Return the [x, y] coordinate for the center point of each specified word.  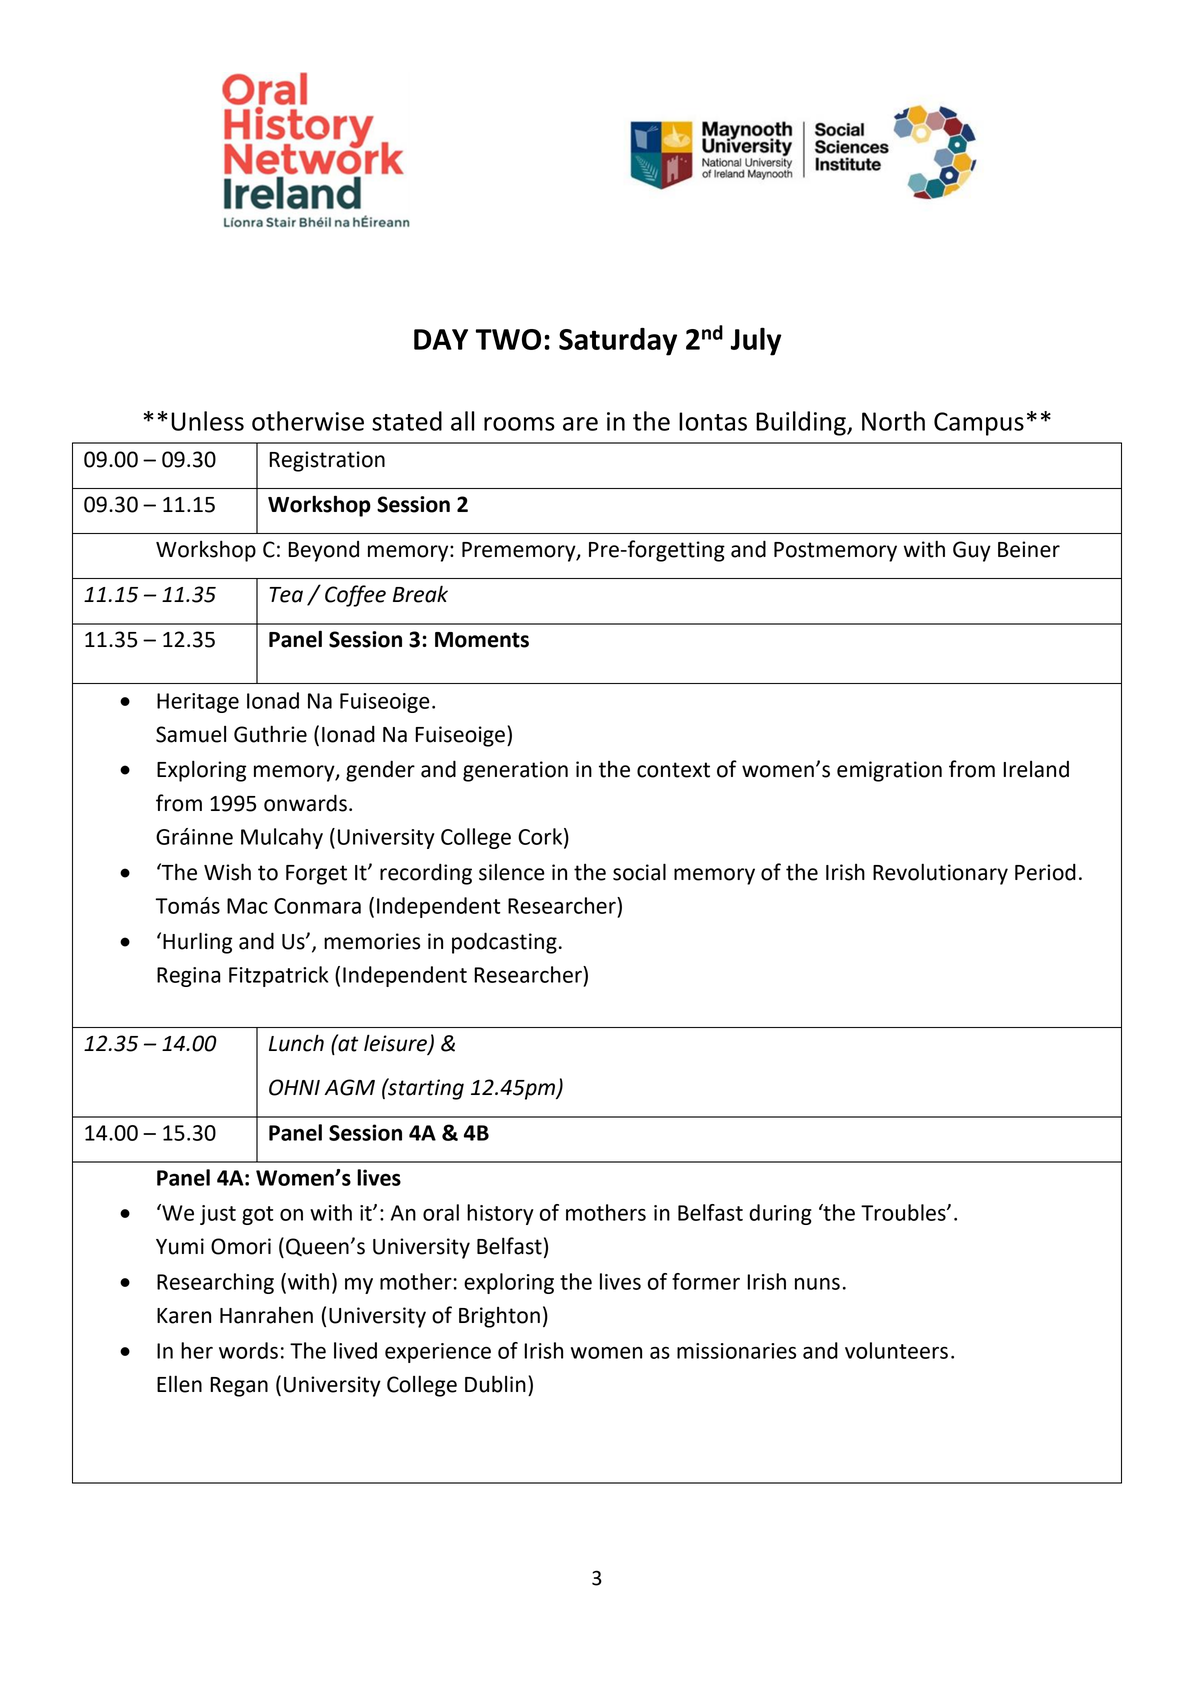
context [673, 770]
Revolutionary [940, 874]
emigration [889, 771]
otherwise [308, 421]
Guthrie [270, 734]
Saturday [618, 342]
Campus [979, 424]
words [248, 1350]
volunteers [896, 1350]
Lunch [296, 1043]
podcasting [504, 943]
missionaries [736, 1351]
